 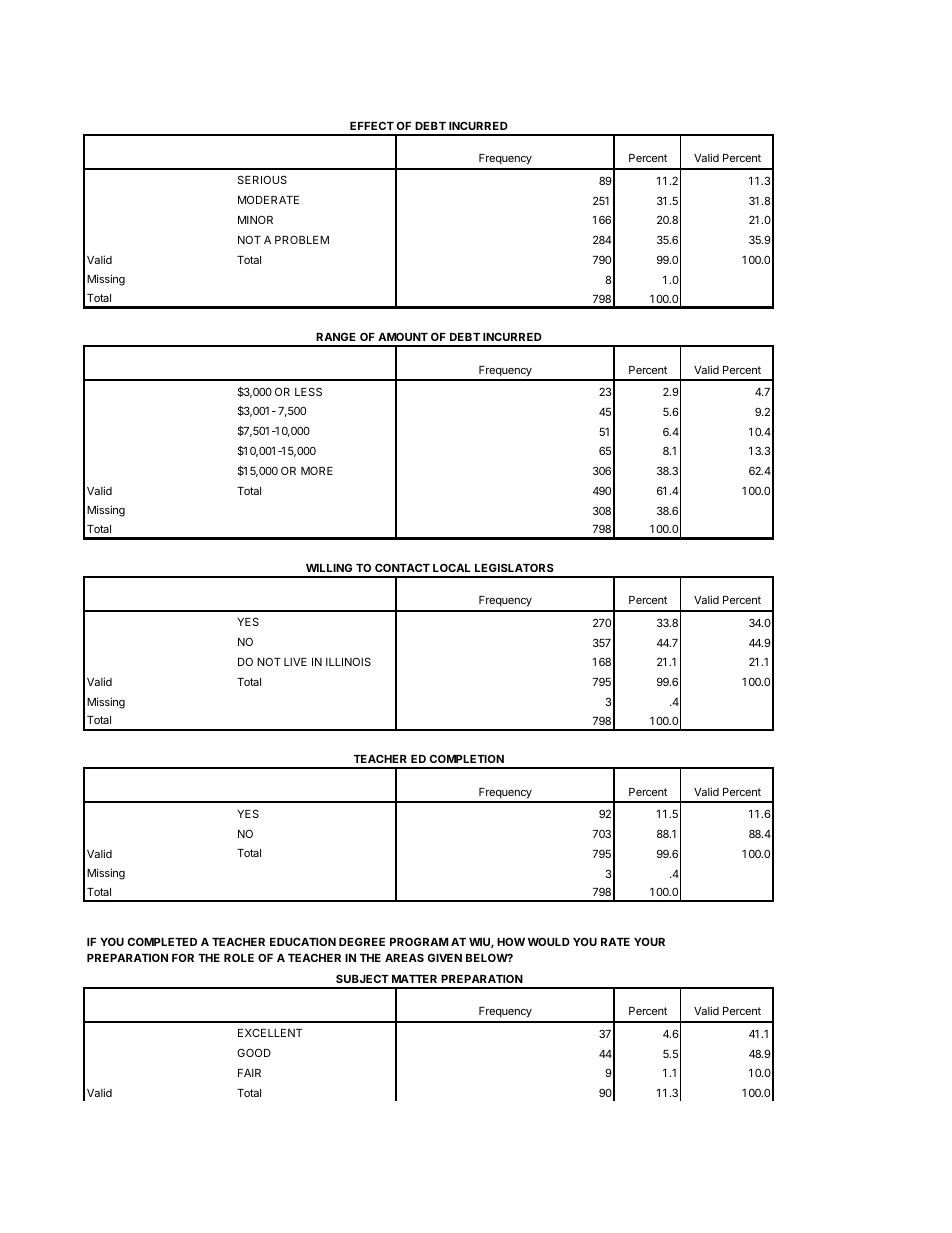 I want to click on LIVE, so click(x=295, y=662).
